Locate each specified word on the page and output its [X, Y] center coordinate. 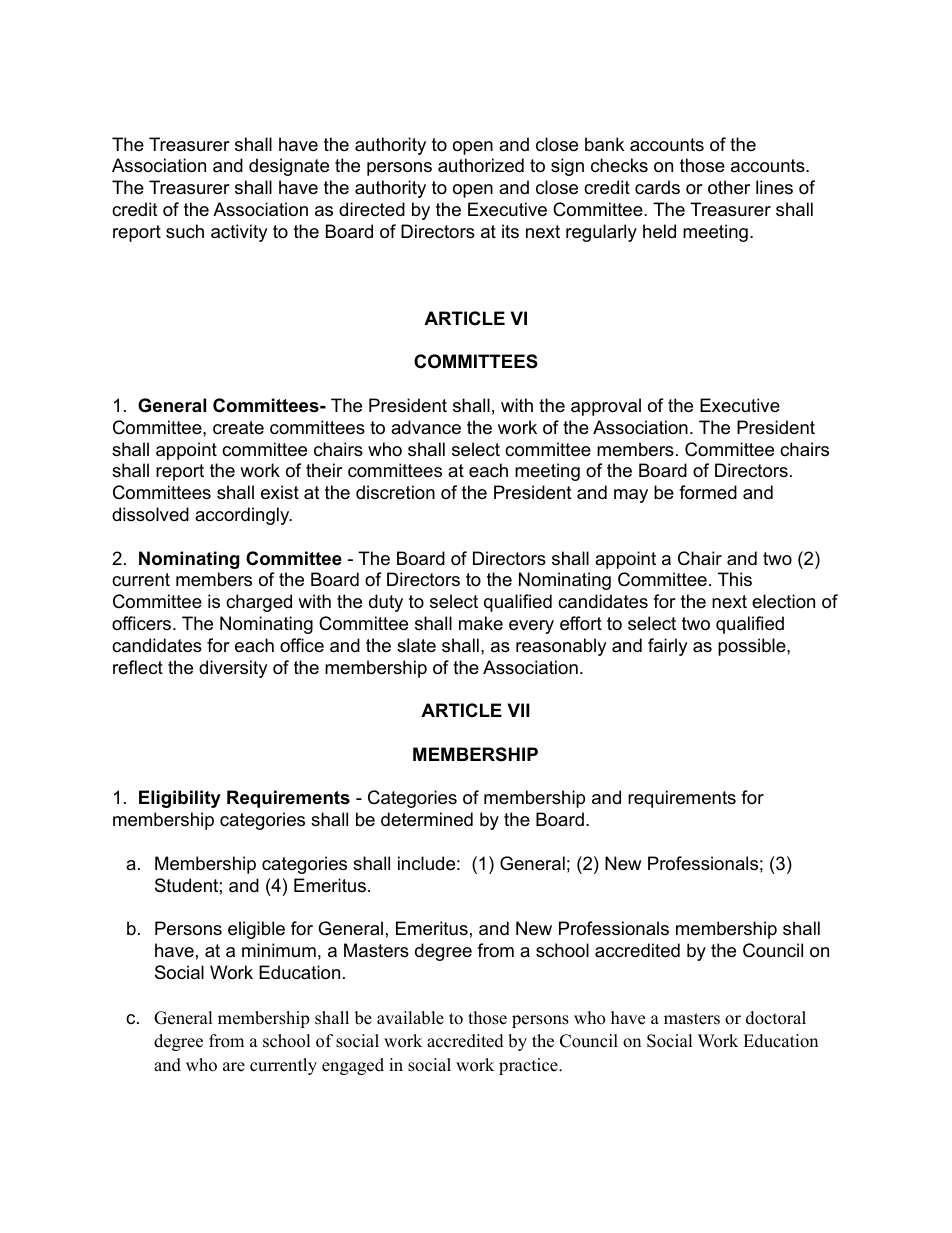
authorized [481, 165]
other [729, 187]
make [481, 623]
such [185, 231]
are [234, 1067]
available [410, 1018]
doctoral [776, 1018]
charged [259, 603]
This [735, 579]
